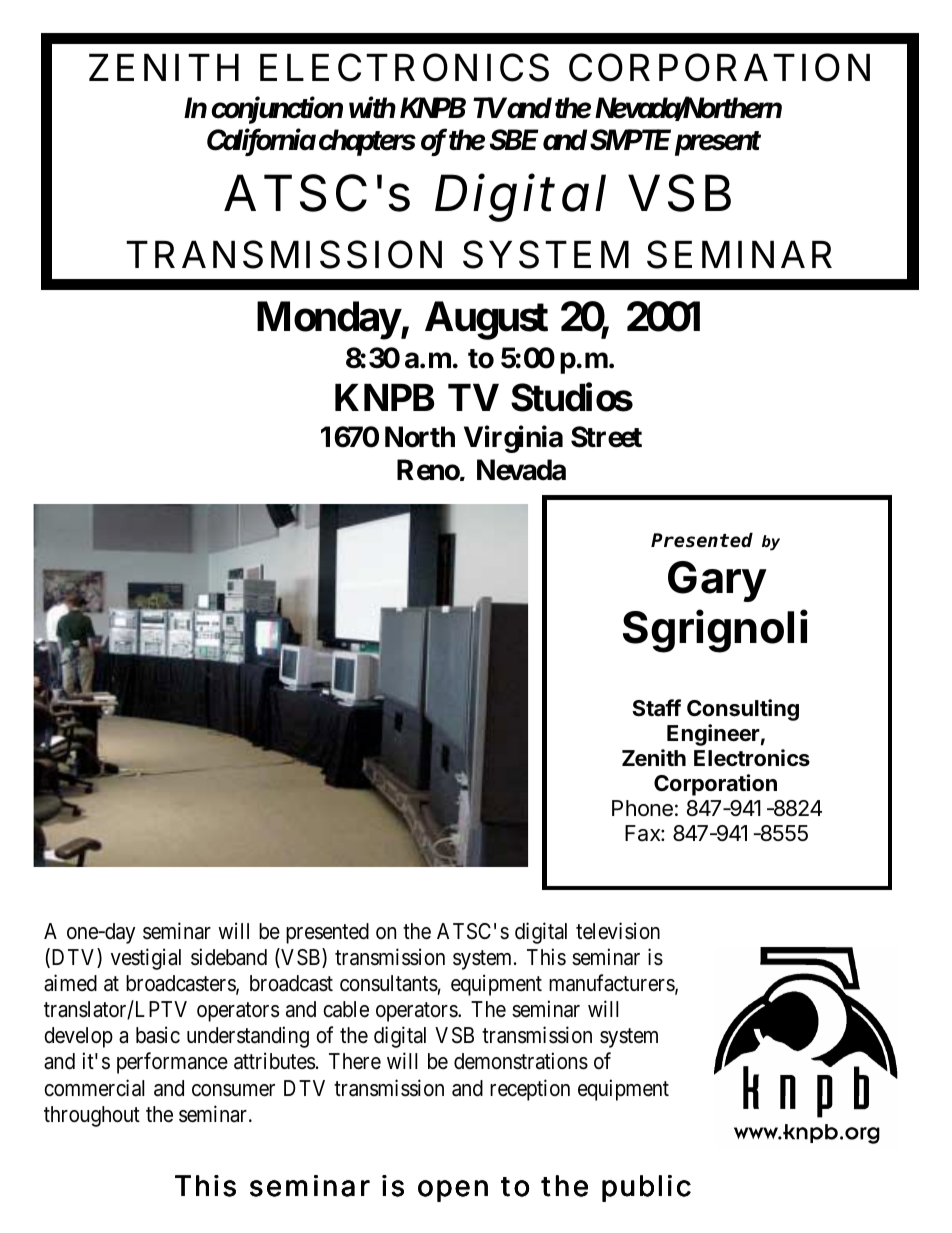  I want to click on open, so click(453, 1191).
